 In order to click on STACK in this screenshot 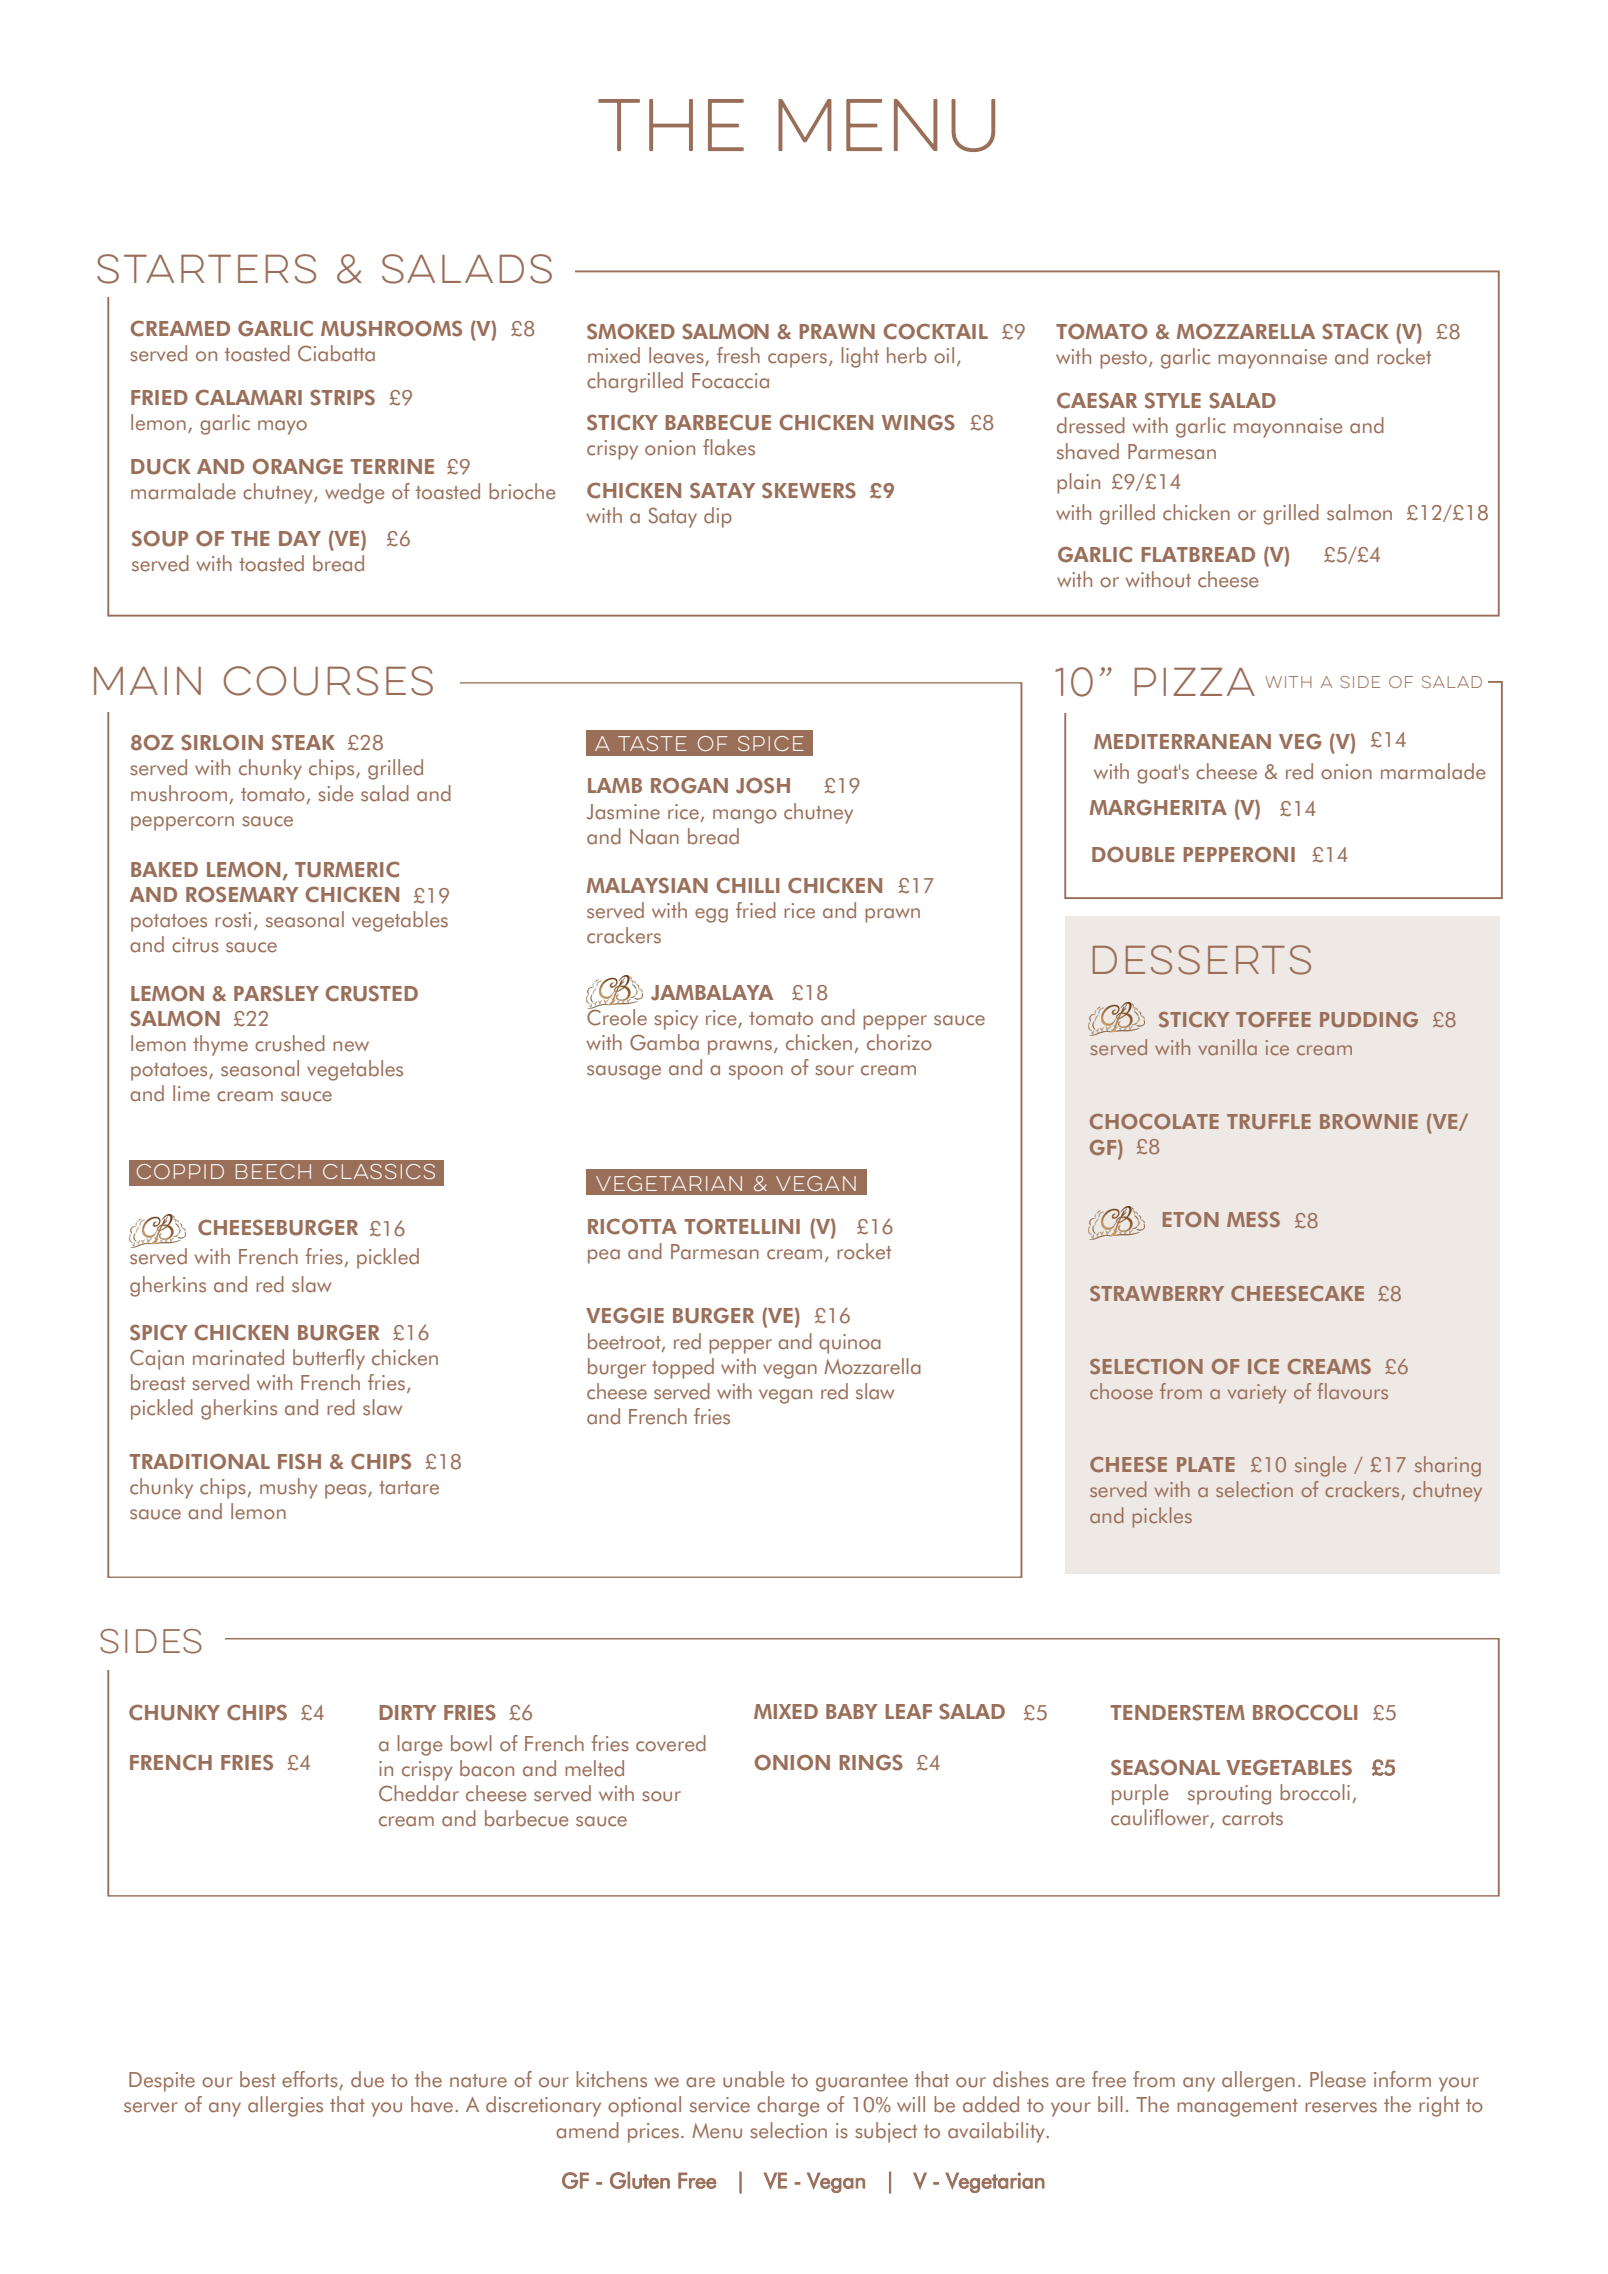, I will do `click(1355, 331)`.
